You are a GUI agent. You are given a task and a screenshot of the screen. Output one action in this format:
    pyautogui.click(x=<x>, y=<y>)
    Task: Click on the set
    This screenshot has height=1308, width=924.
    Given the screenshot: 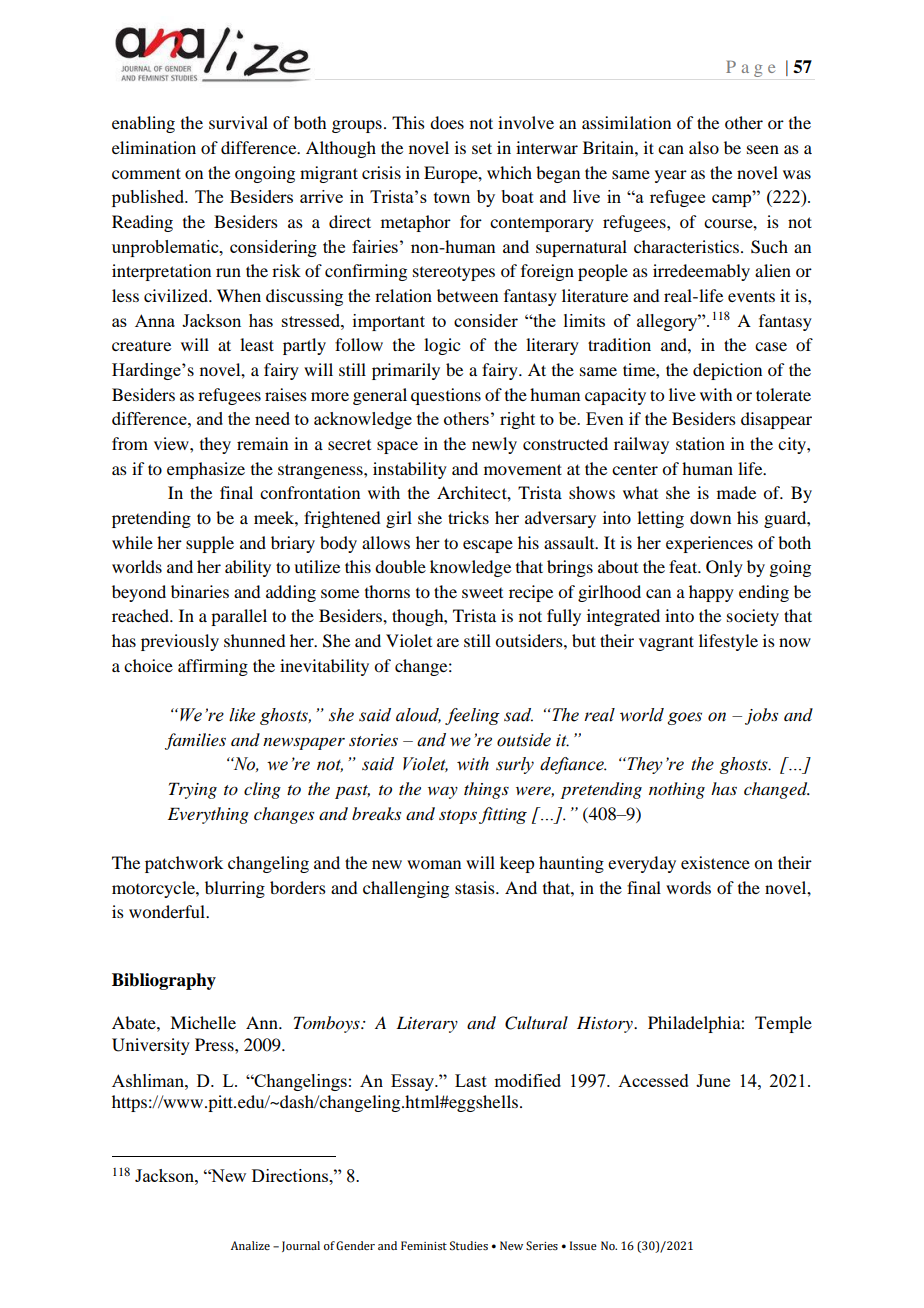 What is the action you would take?
    pyautogui.click(x=482, y=148)
